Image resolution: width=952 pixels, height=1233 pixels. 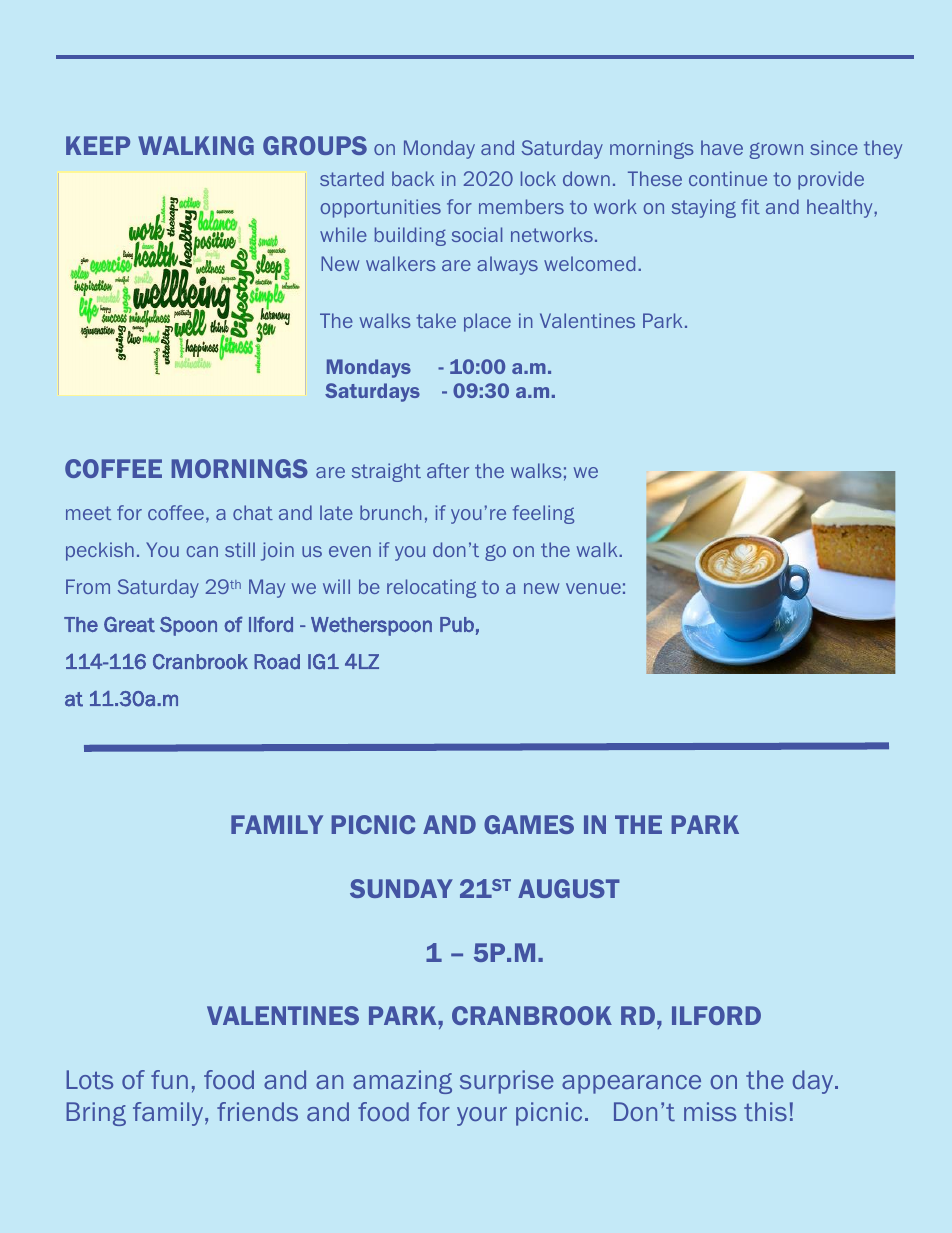 What do you see at coordinates (169, 1079) in the screenshot?
I see `fun` at bounding box center [169, 1079].
